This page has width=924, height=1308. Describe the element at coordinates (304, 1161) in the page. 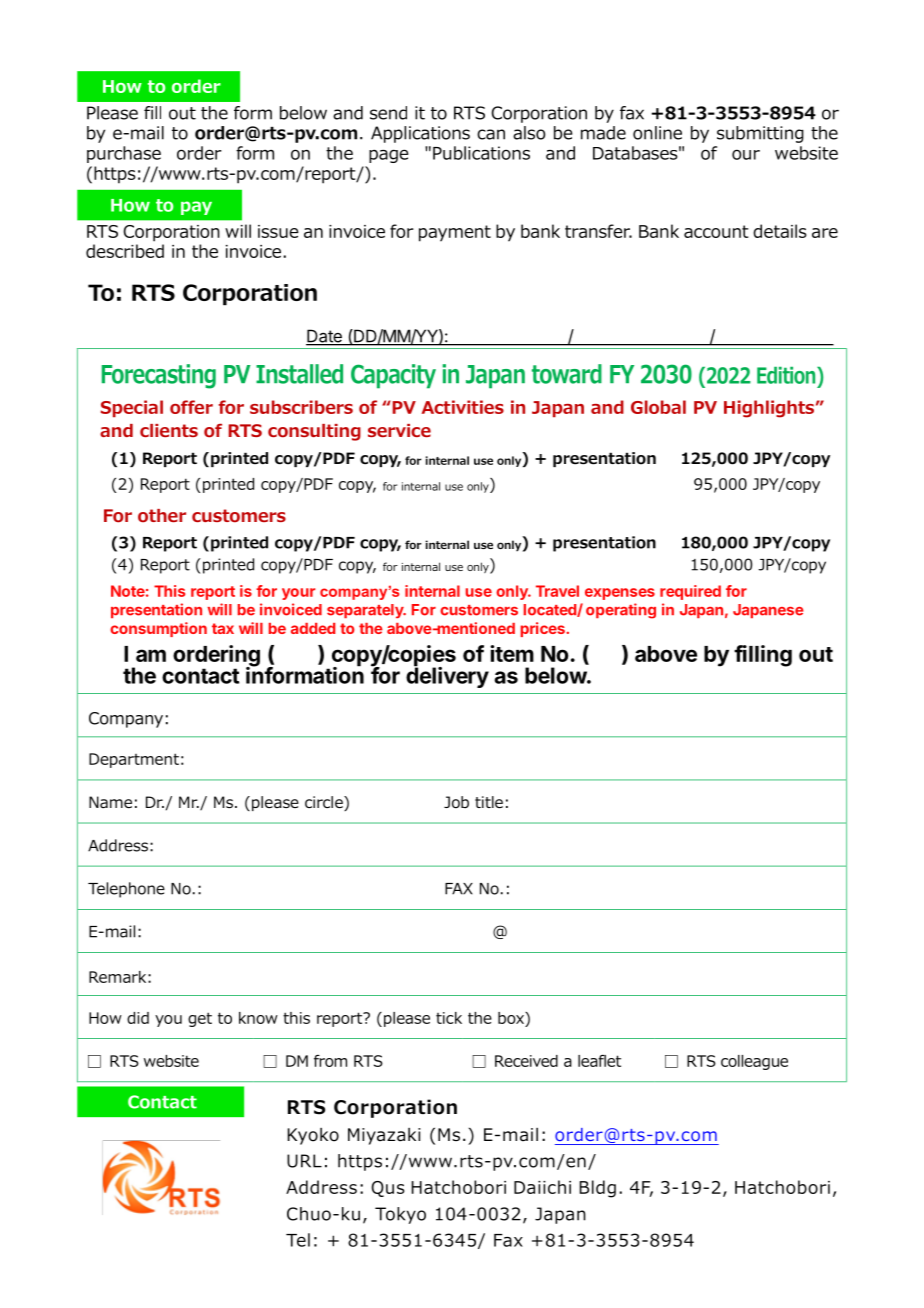

I see `URL` at that location.
